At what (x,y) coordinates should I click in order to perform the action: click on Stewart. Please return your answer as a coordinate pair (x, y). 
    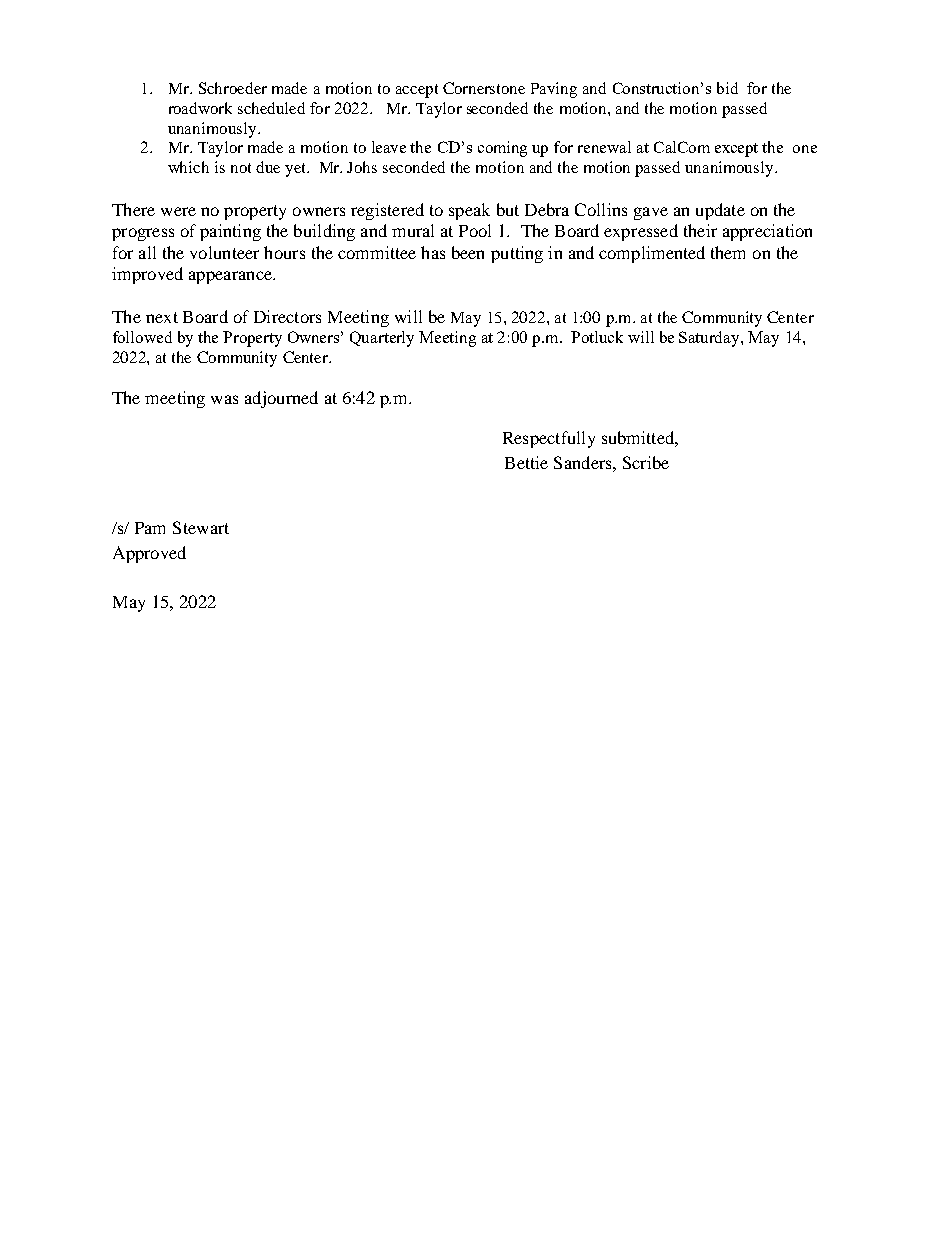
    Looking at the image, I should click on (201, 527).
